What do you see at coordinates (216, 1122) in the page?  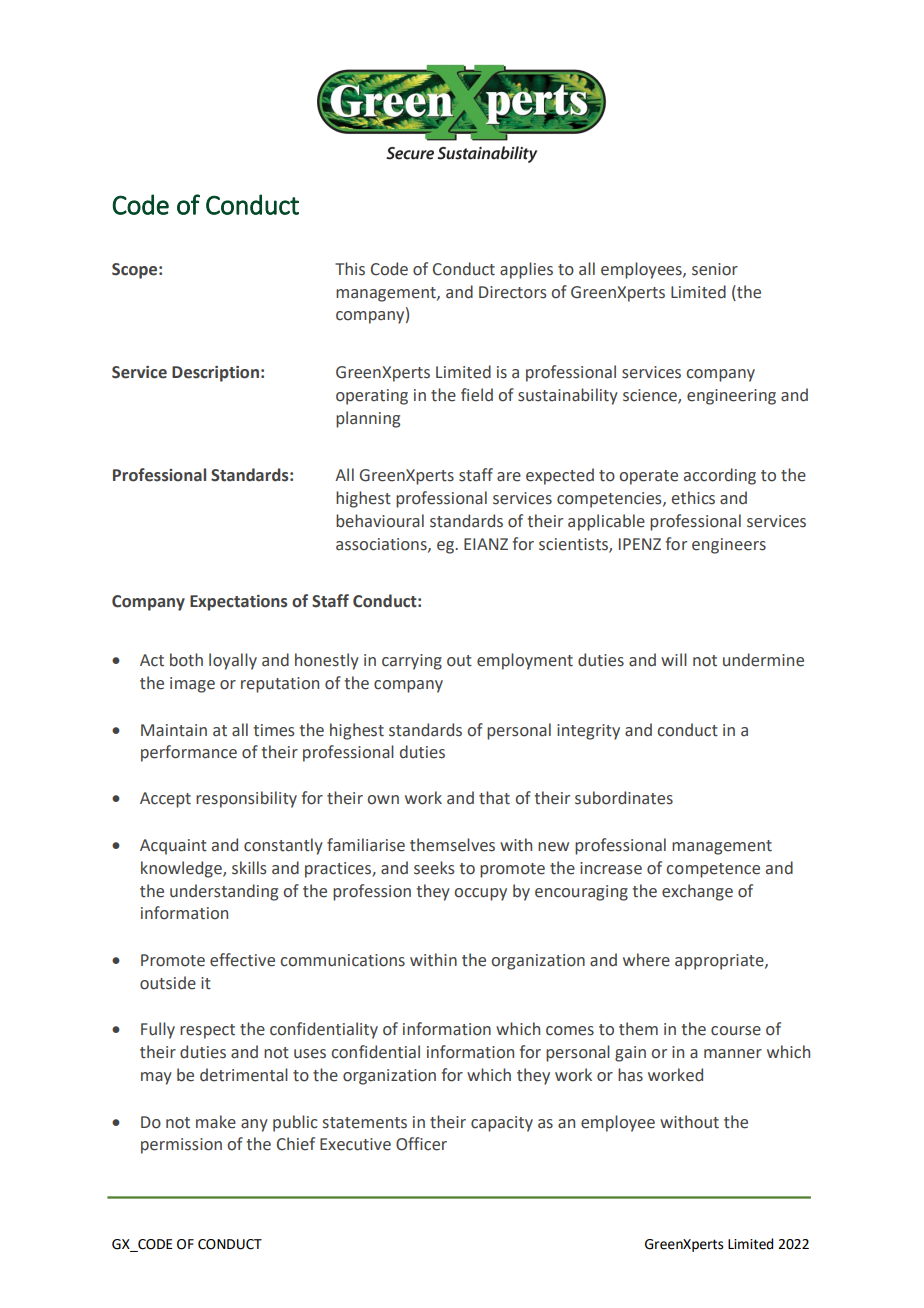 I see `make` at bounding box center [216, 1122].
